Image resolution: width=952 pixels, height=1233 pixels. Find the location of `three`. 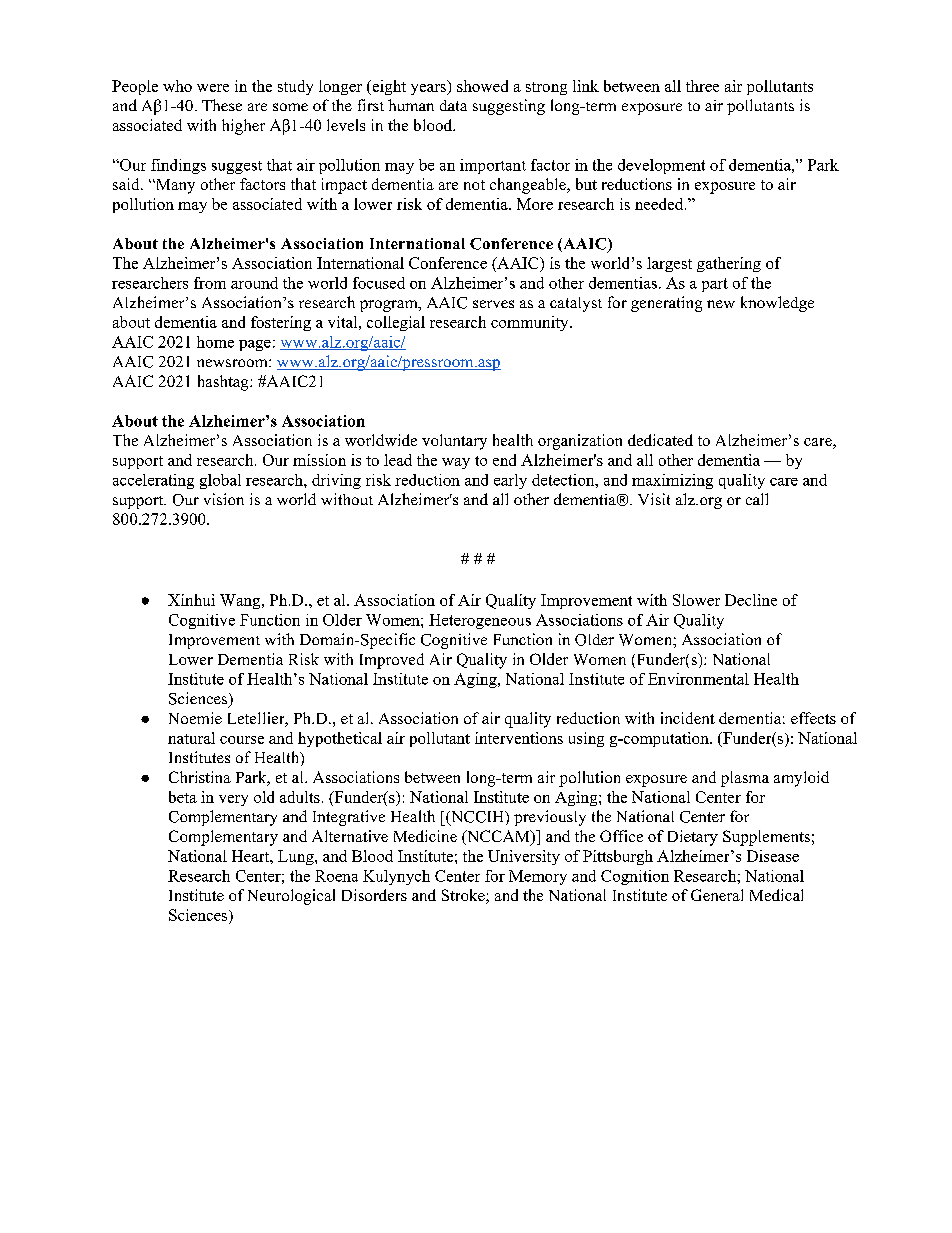

three is located at coordinates (702, 86).
